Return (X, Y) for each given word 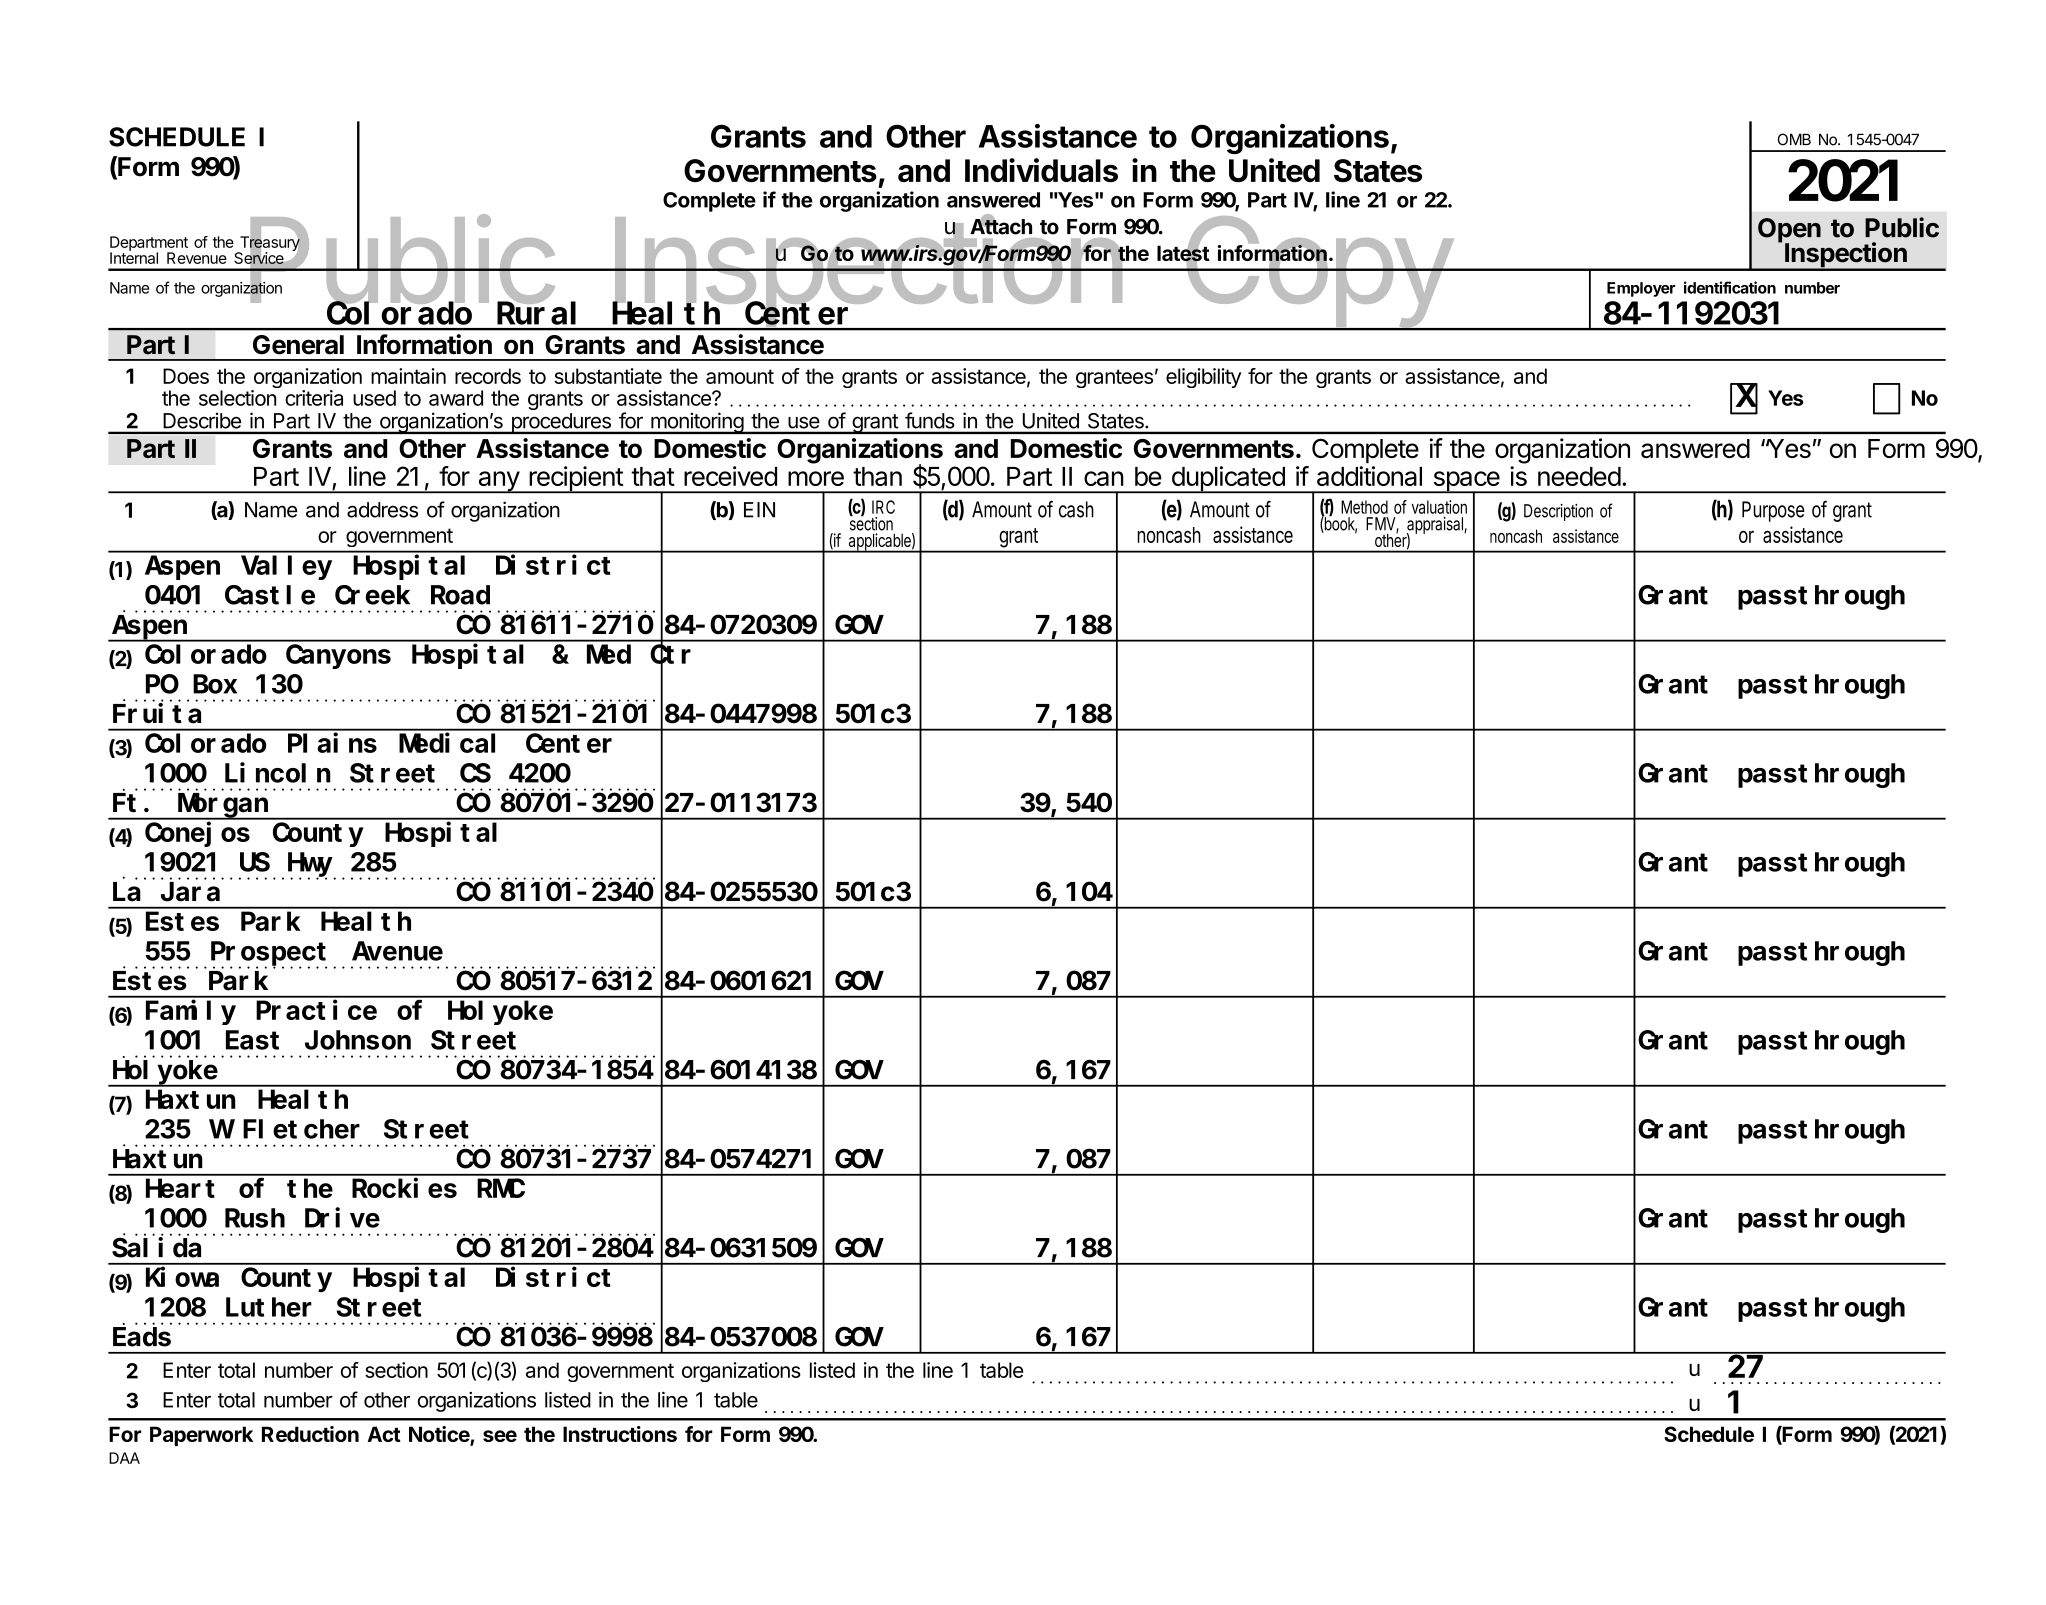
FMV (1382, 525)
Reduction (310, 1434)
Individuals (1041, 170)
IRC (883, 507)
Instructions (620, 1434)
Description (1558, 512)
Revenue (197, 258)
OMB (1794, 139)
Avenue (397, 952)
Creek (372, 595)
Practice (316, 1010)
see (500, 1436)
